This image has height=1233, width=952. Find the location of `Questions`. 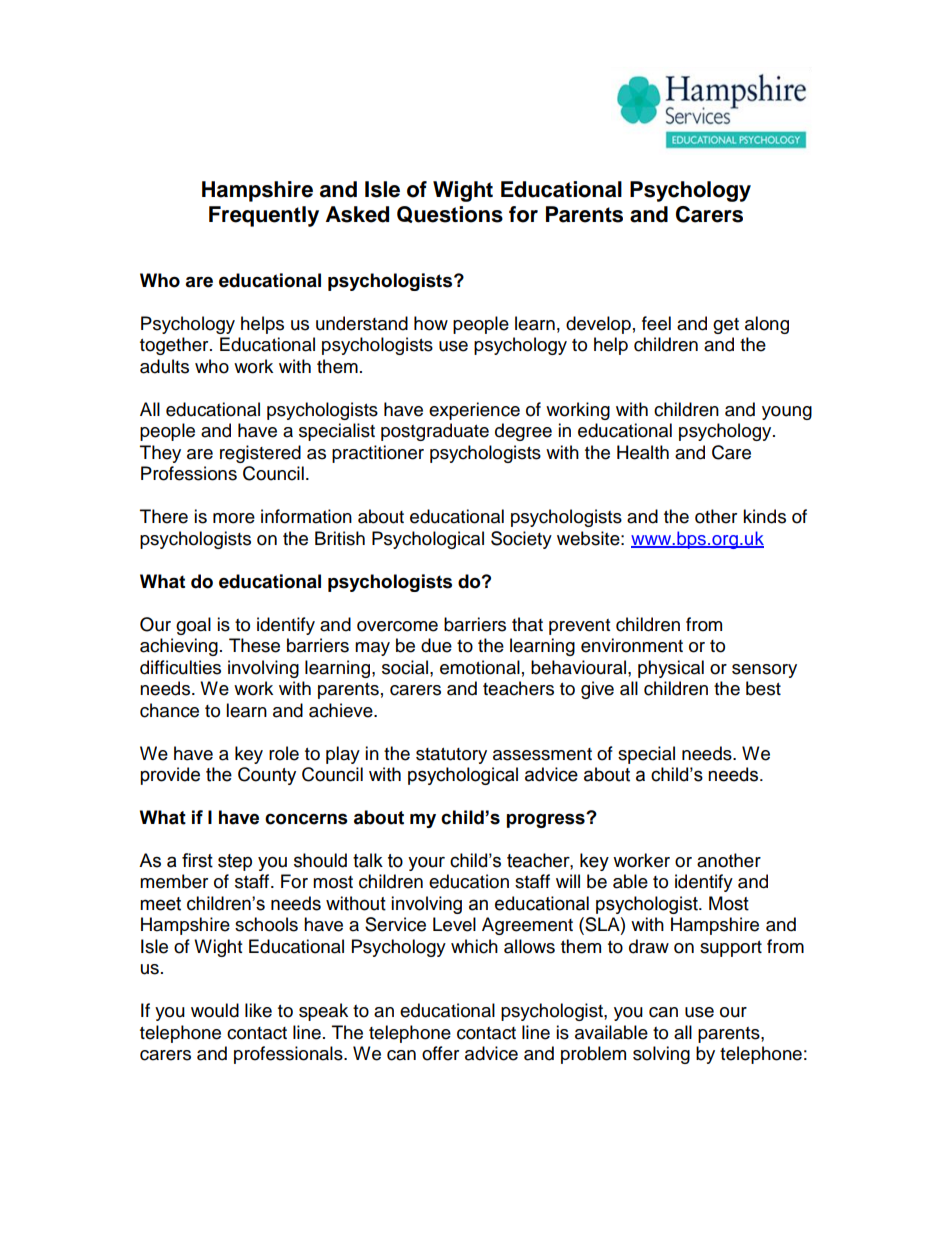

Questions is located at coordinates (450, 214).
